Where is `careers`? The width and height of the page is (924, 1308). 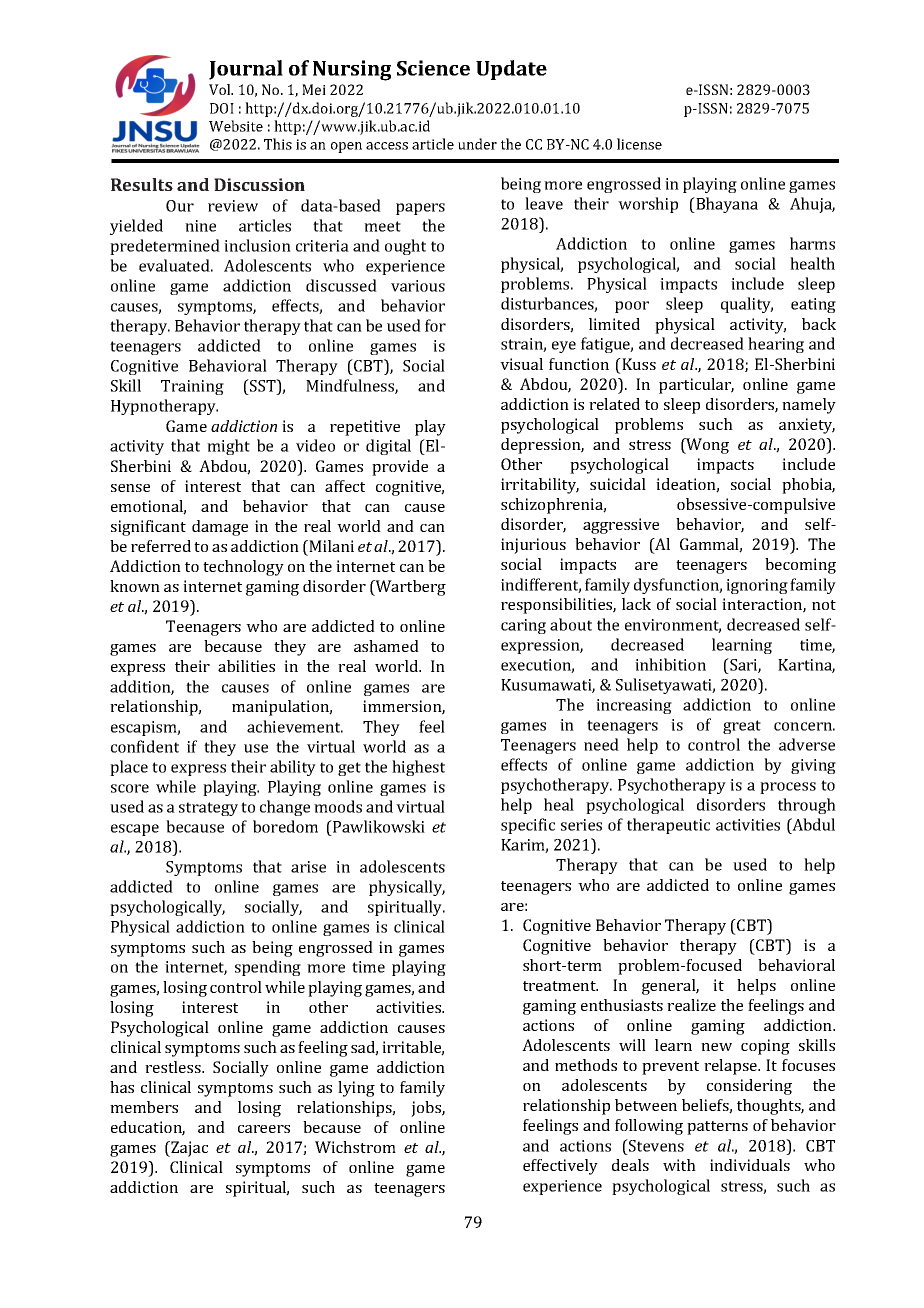 careers is located at coordinates (264, 1129).
